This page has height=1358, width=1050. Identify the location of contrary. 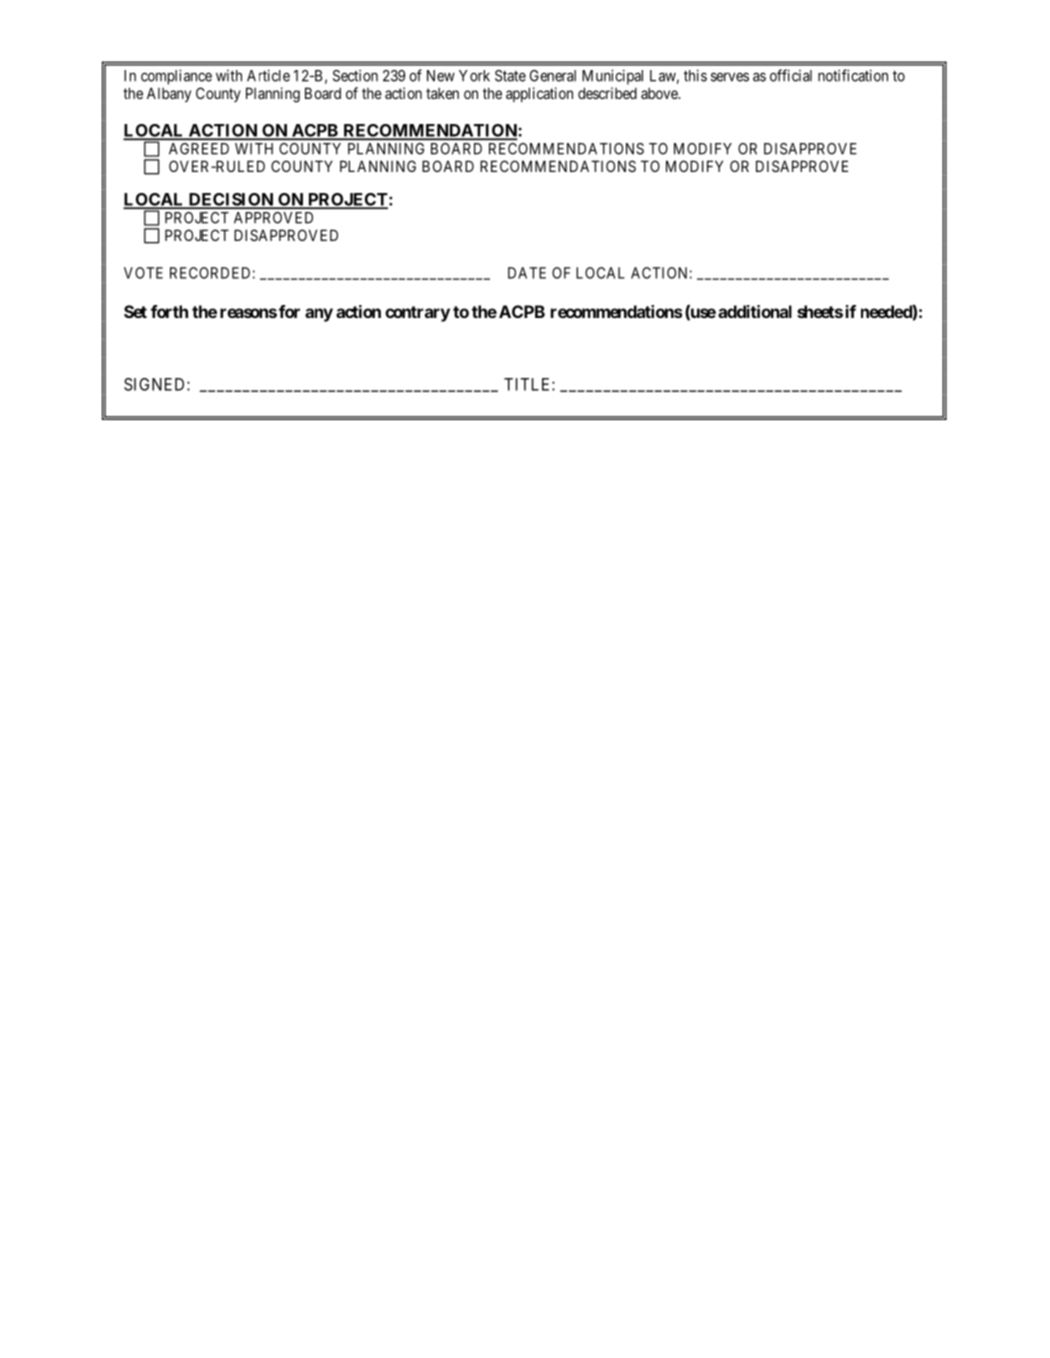
(417, 314).
